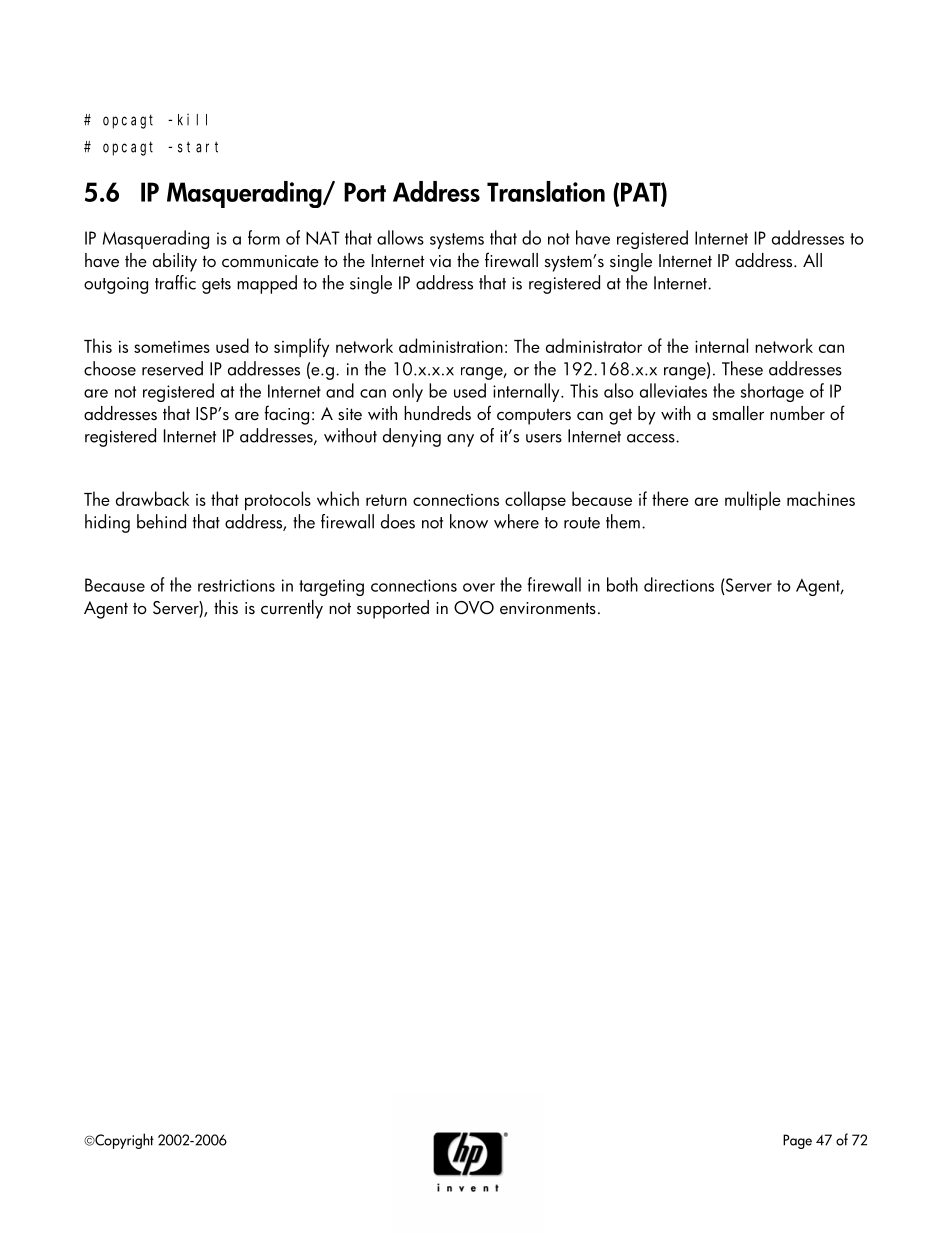 The width and height of the document is (952, 1233). Describe the element at coordinates (331, 587) in the document. I see `targeting` at that location.
